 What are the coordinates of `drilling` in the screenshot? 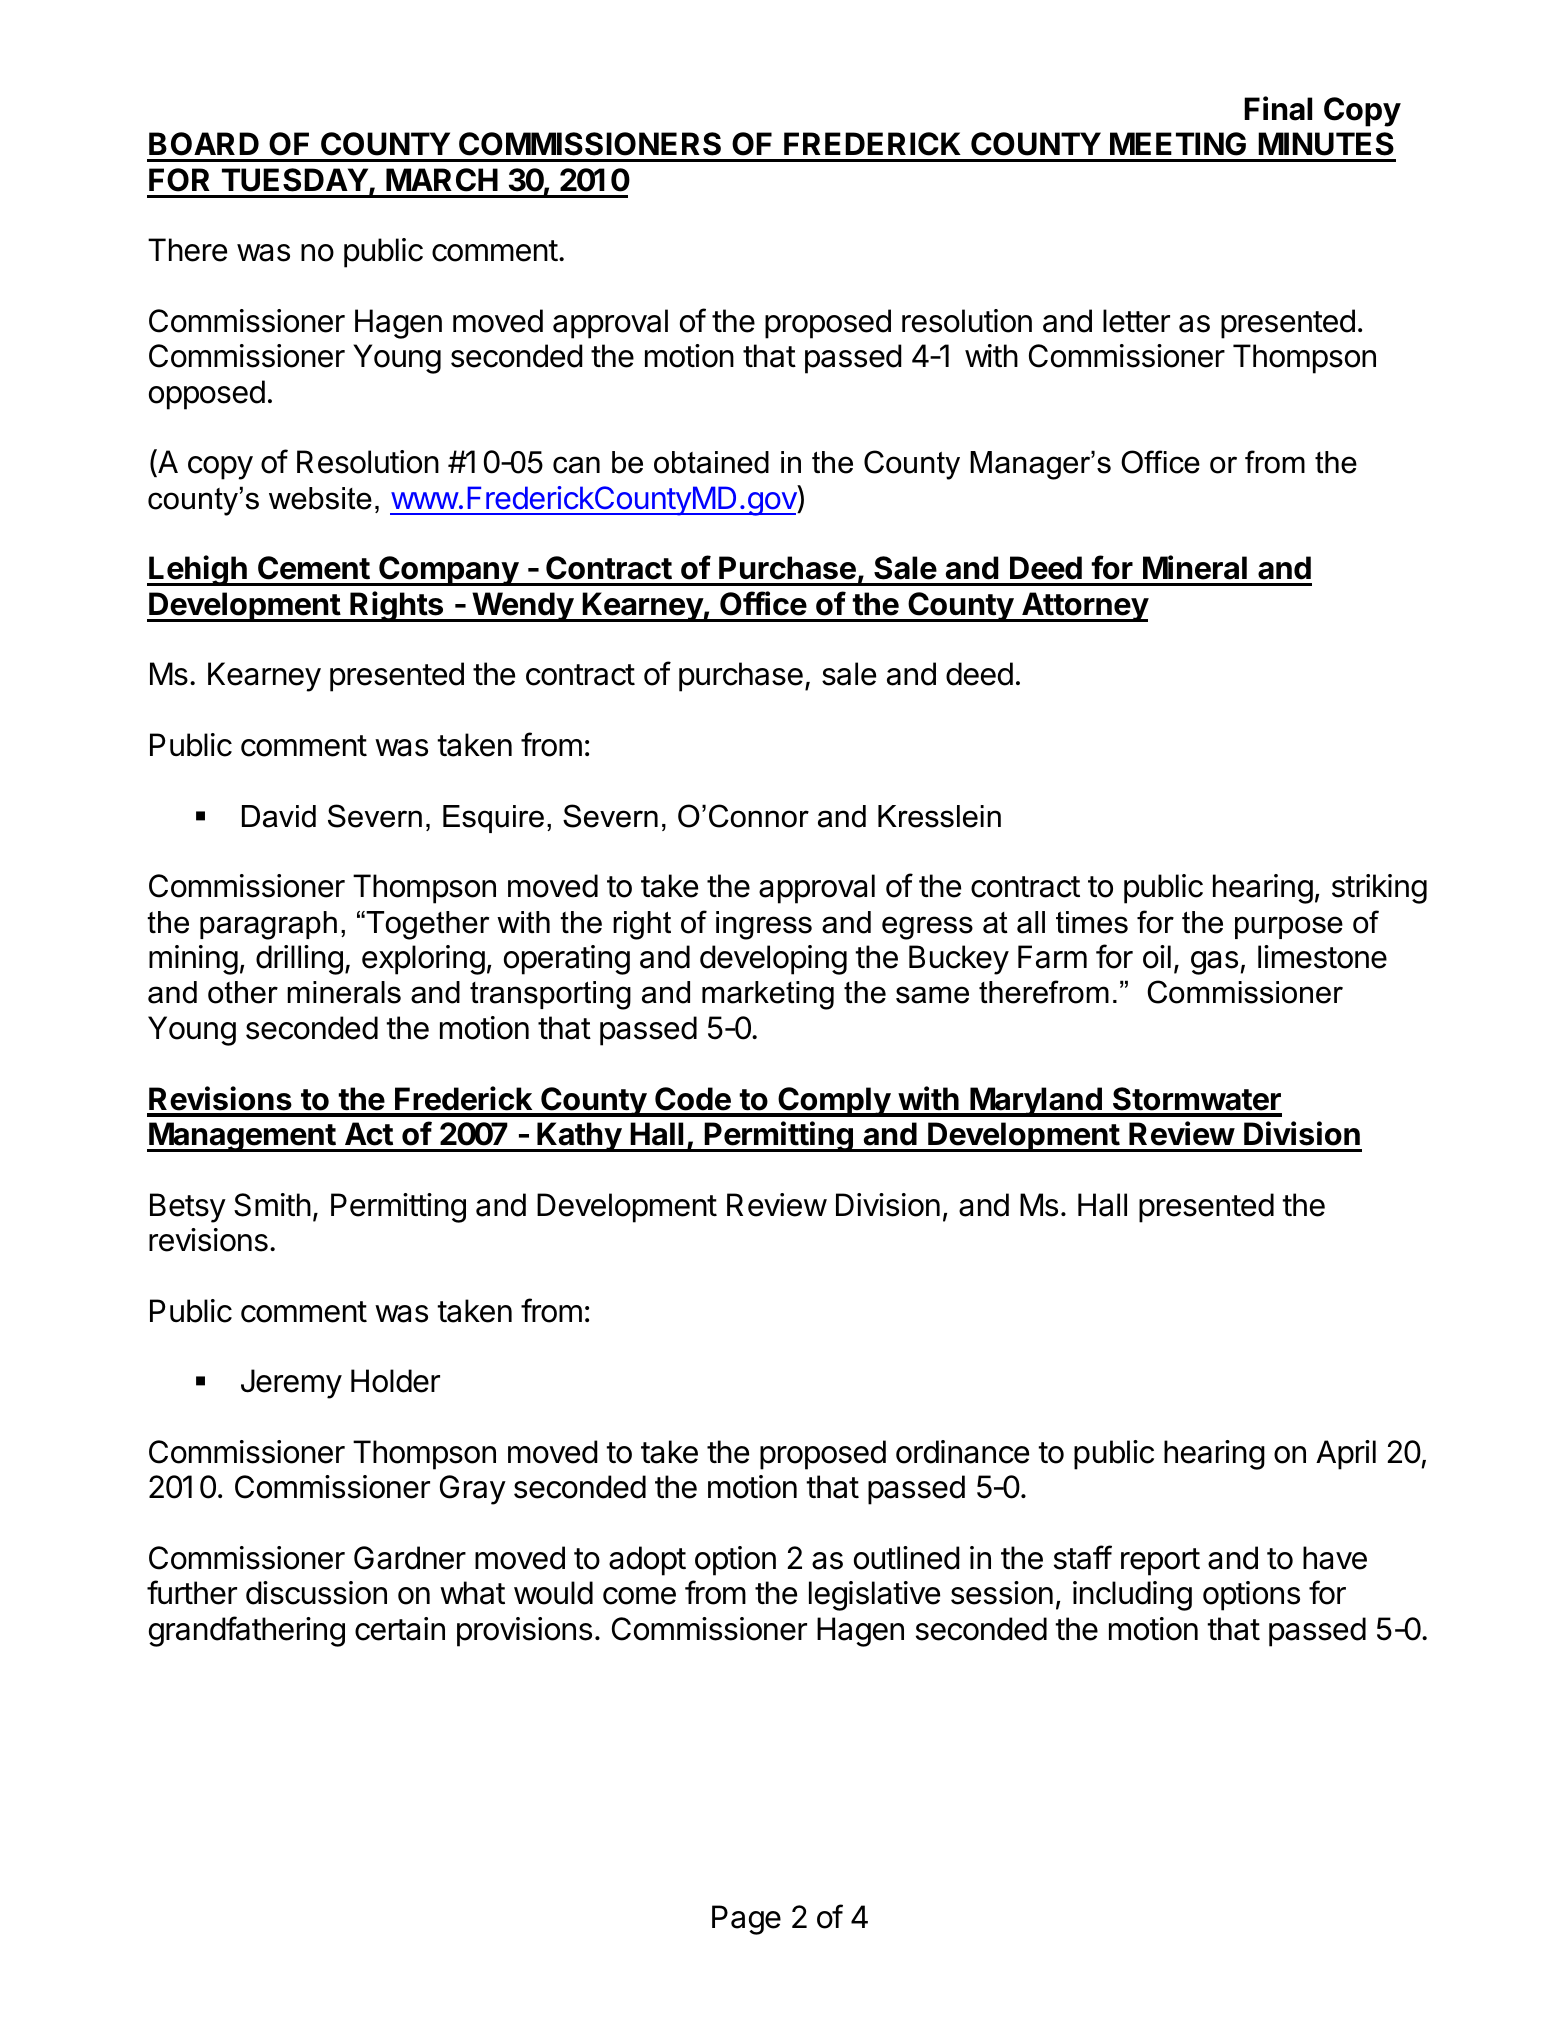 It's located at (299, 960).
